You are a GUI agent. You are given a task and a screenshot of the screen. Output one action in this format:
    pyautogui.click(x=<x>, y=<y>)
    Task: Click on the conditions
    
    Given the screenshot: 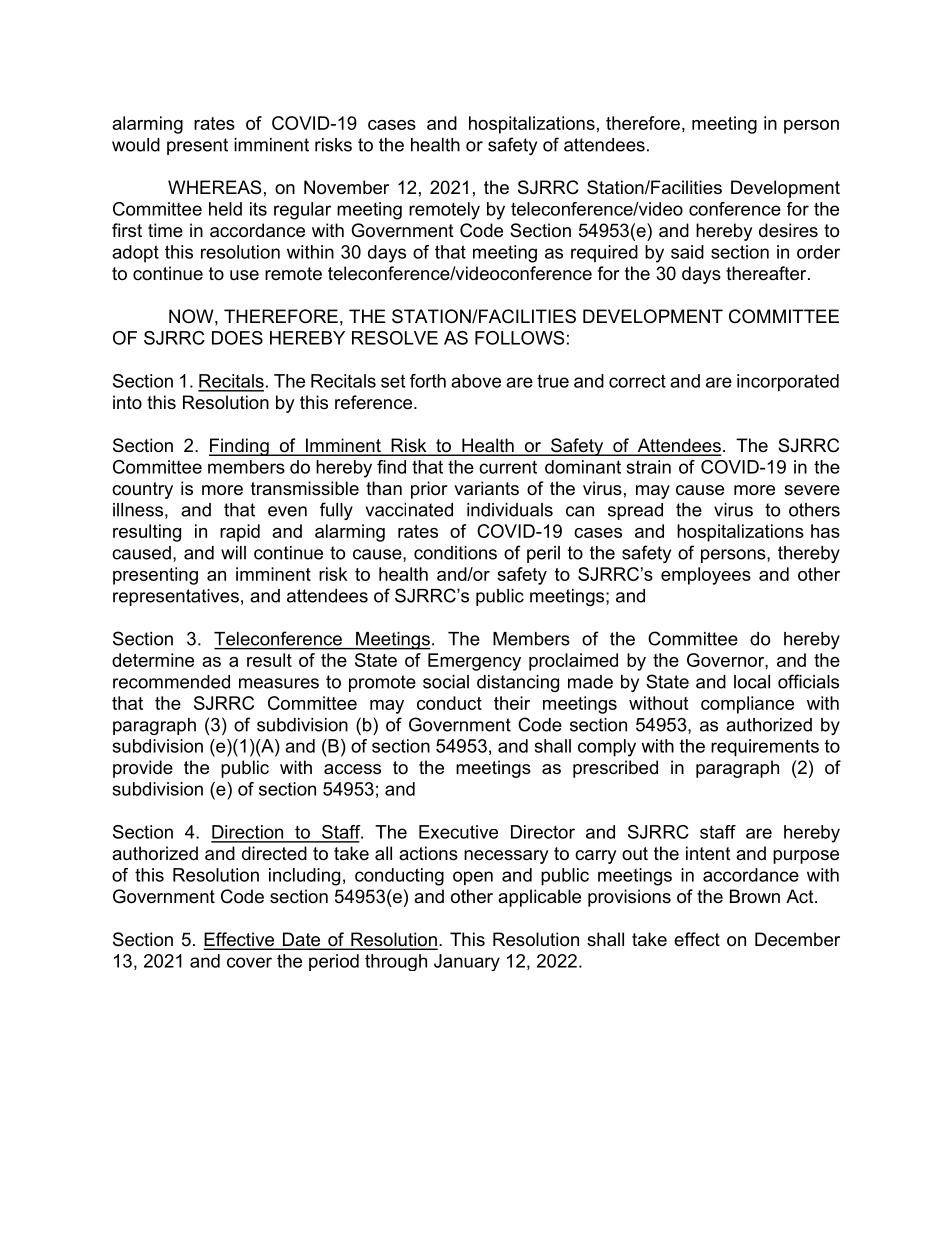 What is the action you would take?
    pyautogui.click(x=455, y=553)
